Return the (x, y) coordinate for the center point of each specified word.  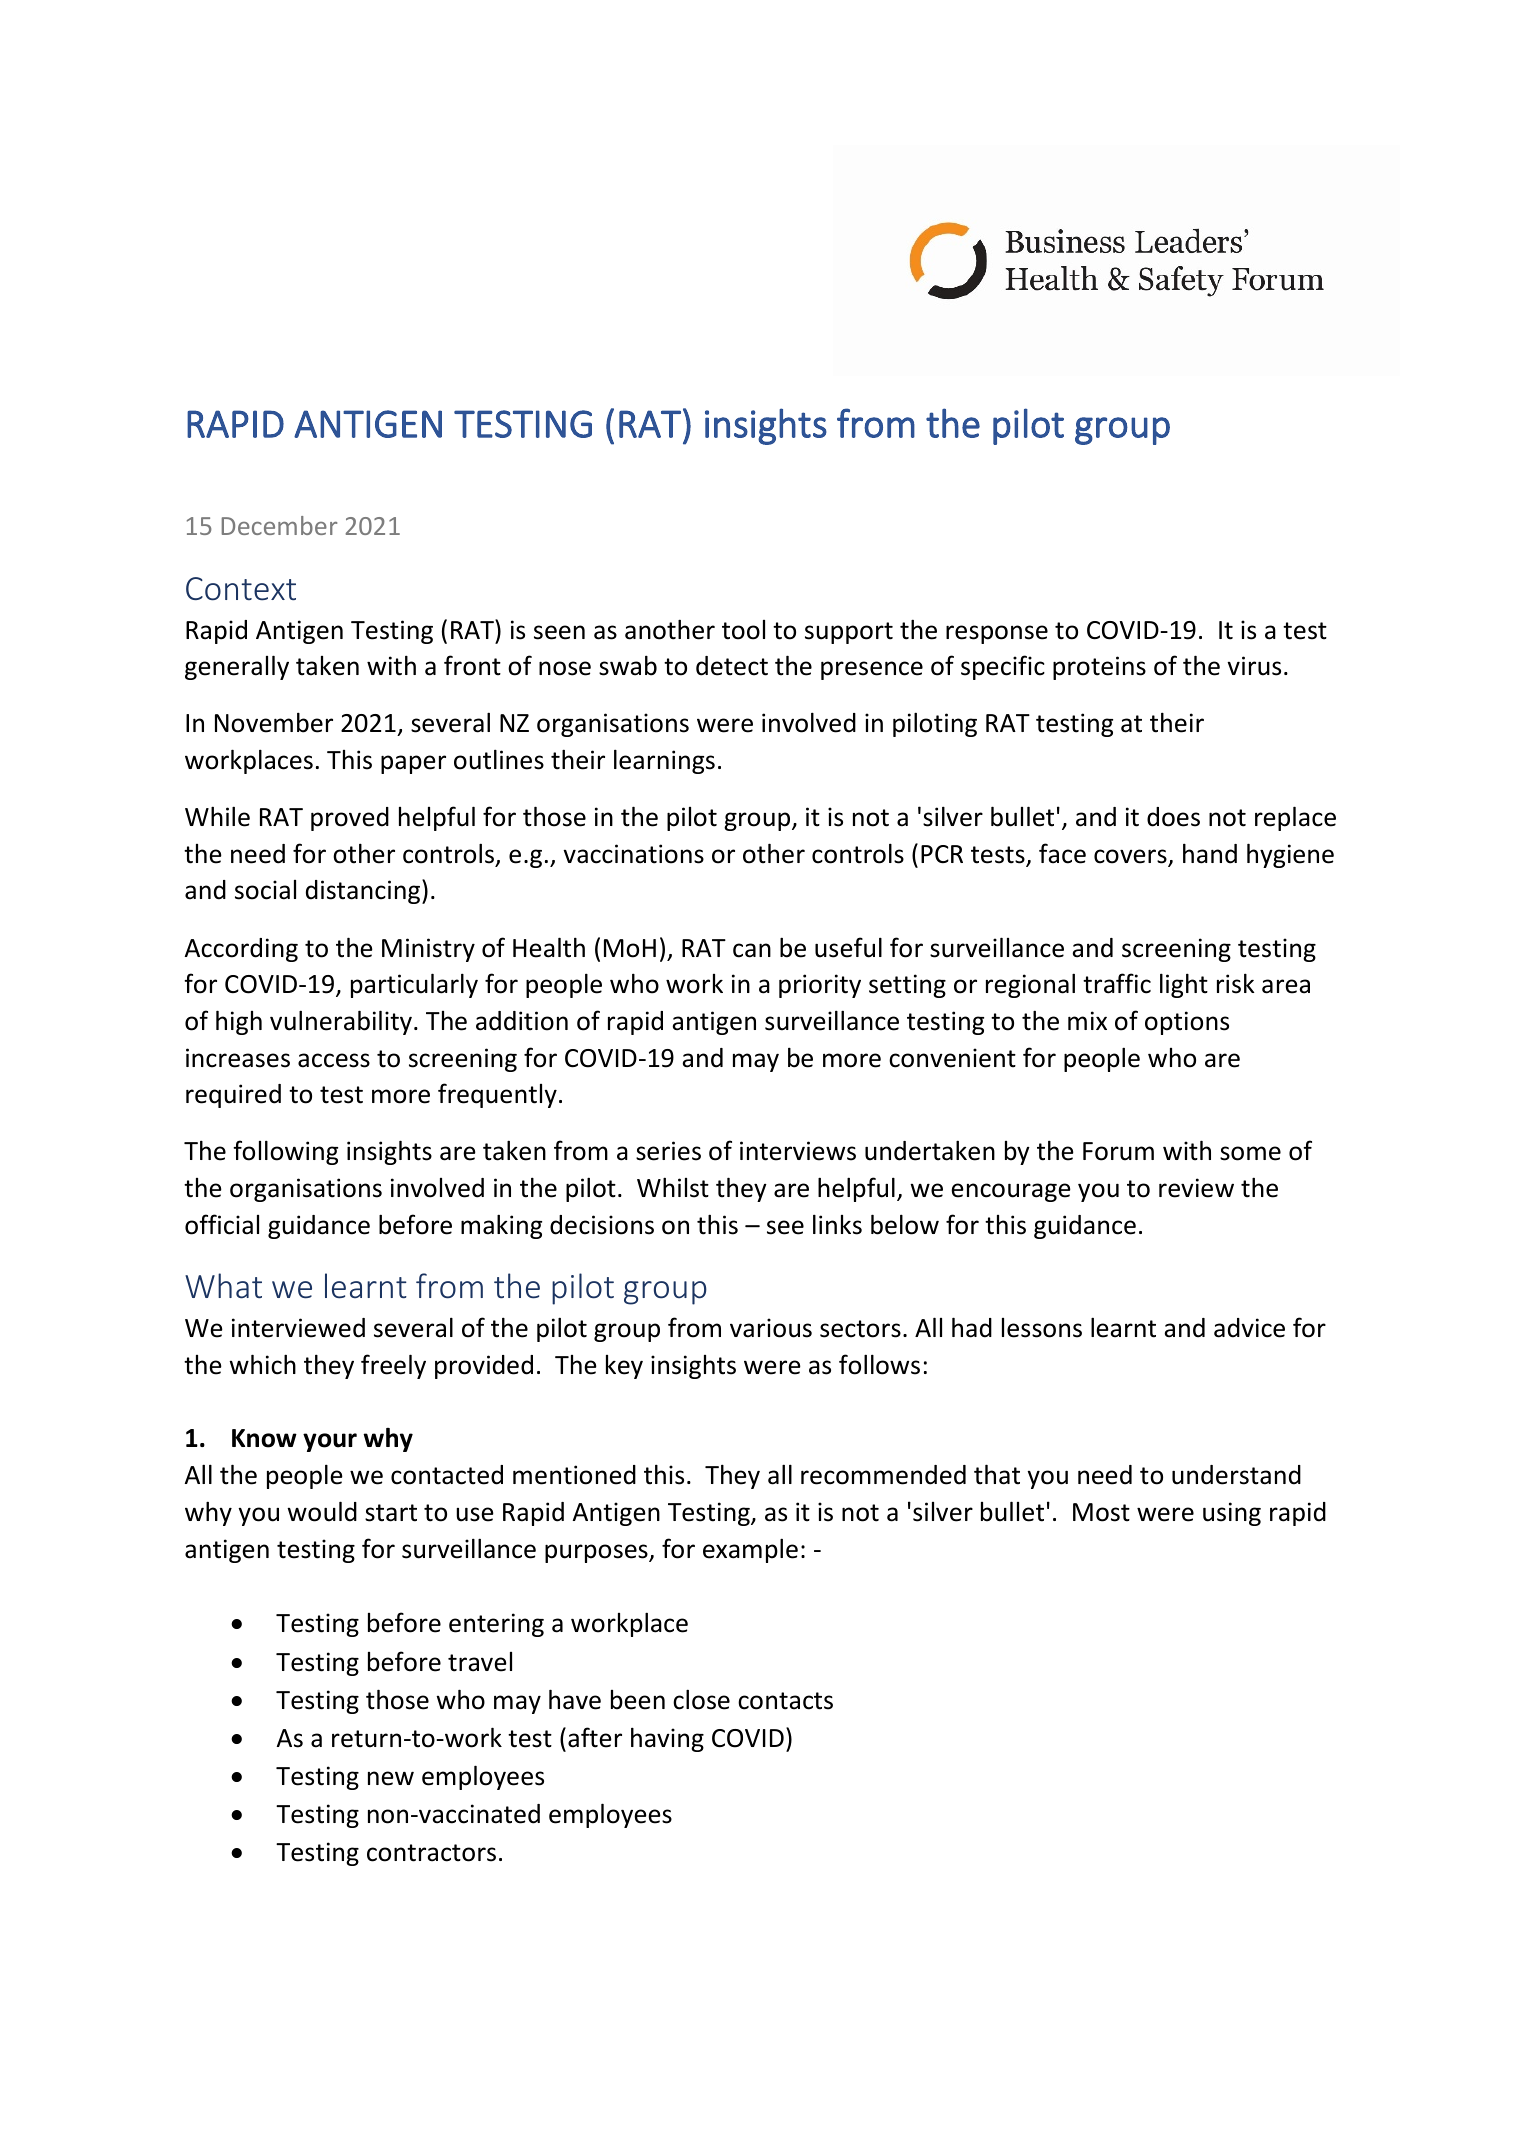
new (391, 1778)
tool (743, 630)
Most (1101, 1512)
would (322, 1511)
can (752, 950)
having (667, 1739)
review (1196, 1188)
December (279, 525)
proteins (1099, 668)
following (285, 1152)
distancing (364, 891)
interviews (798, 1151)
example (750, 1550)
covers (1131, 857)
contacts (785, 1701)
